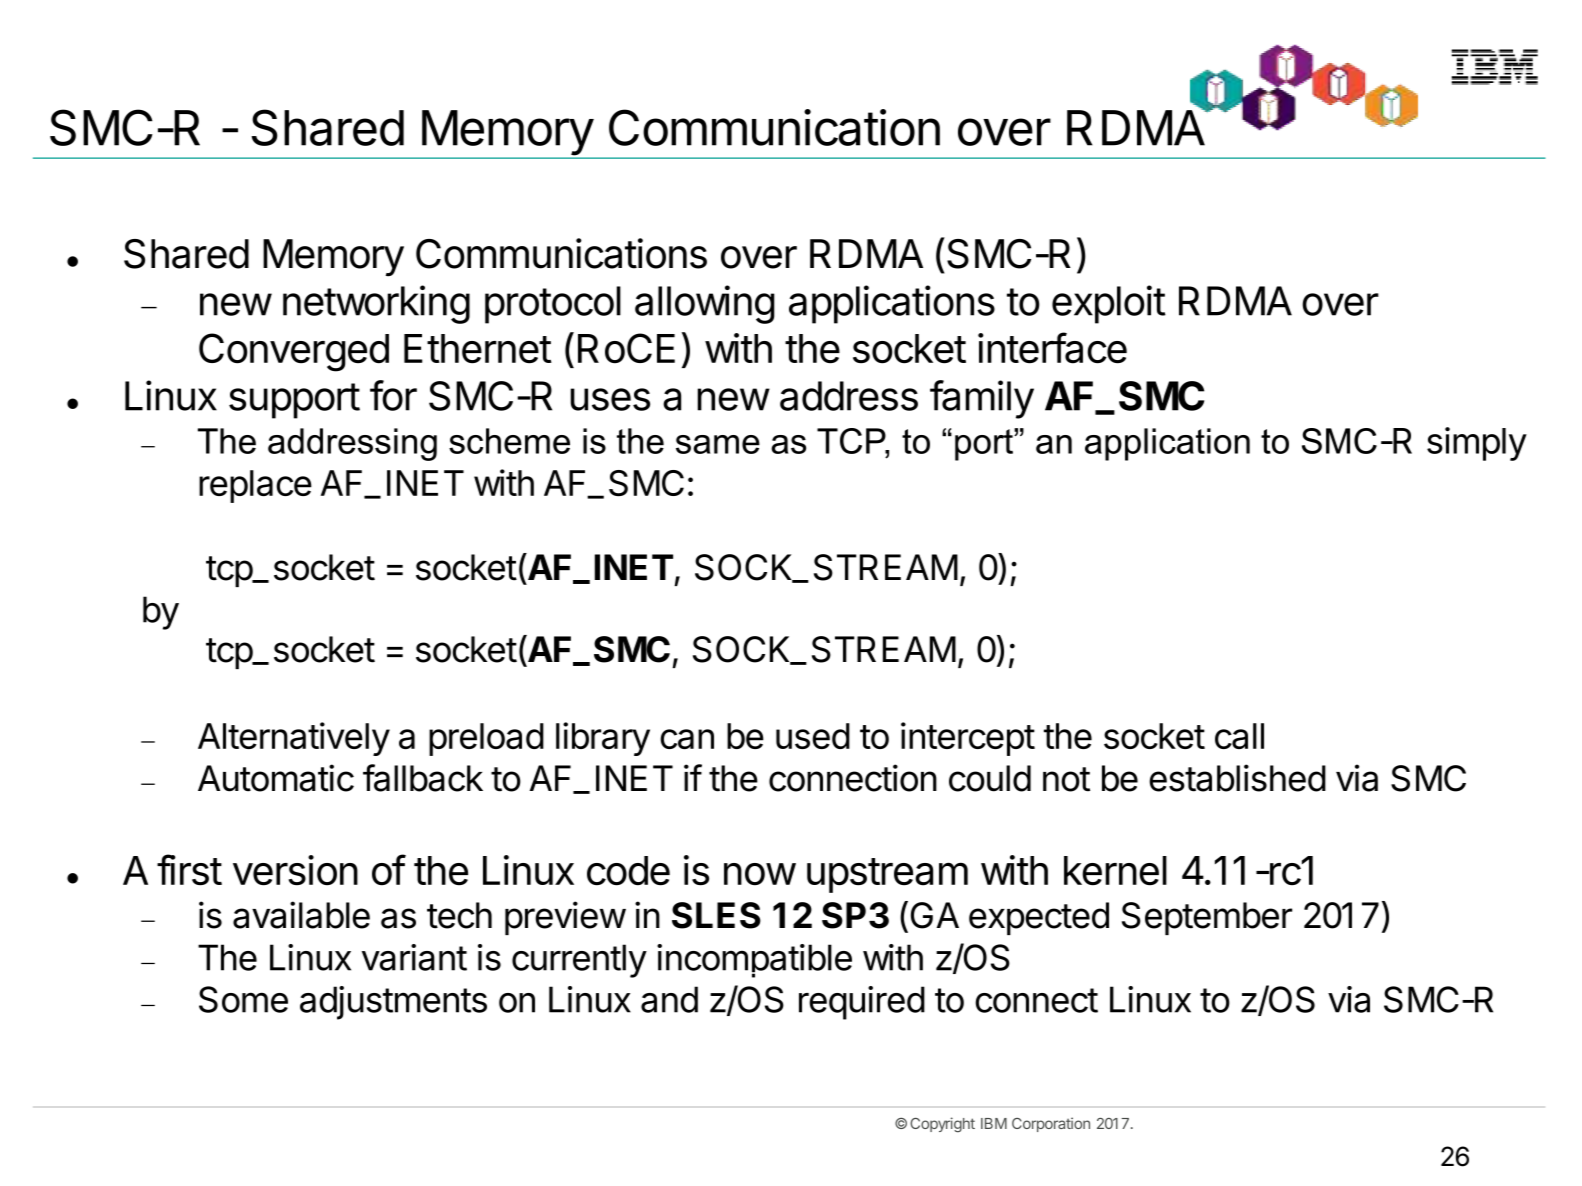 The height and width of the document is (1186, 1582). What do you see at coordinates (942, 1125) in the document?
I see `Copyright` at bounding box center [942, 1125].
